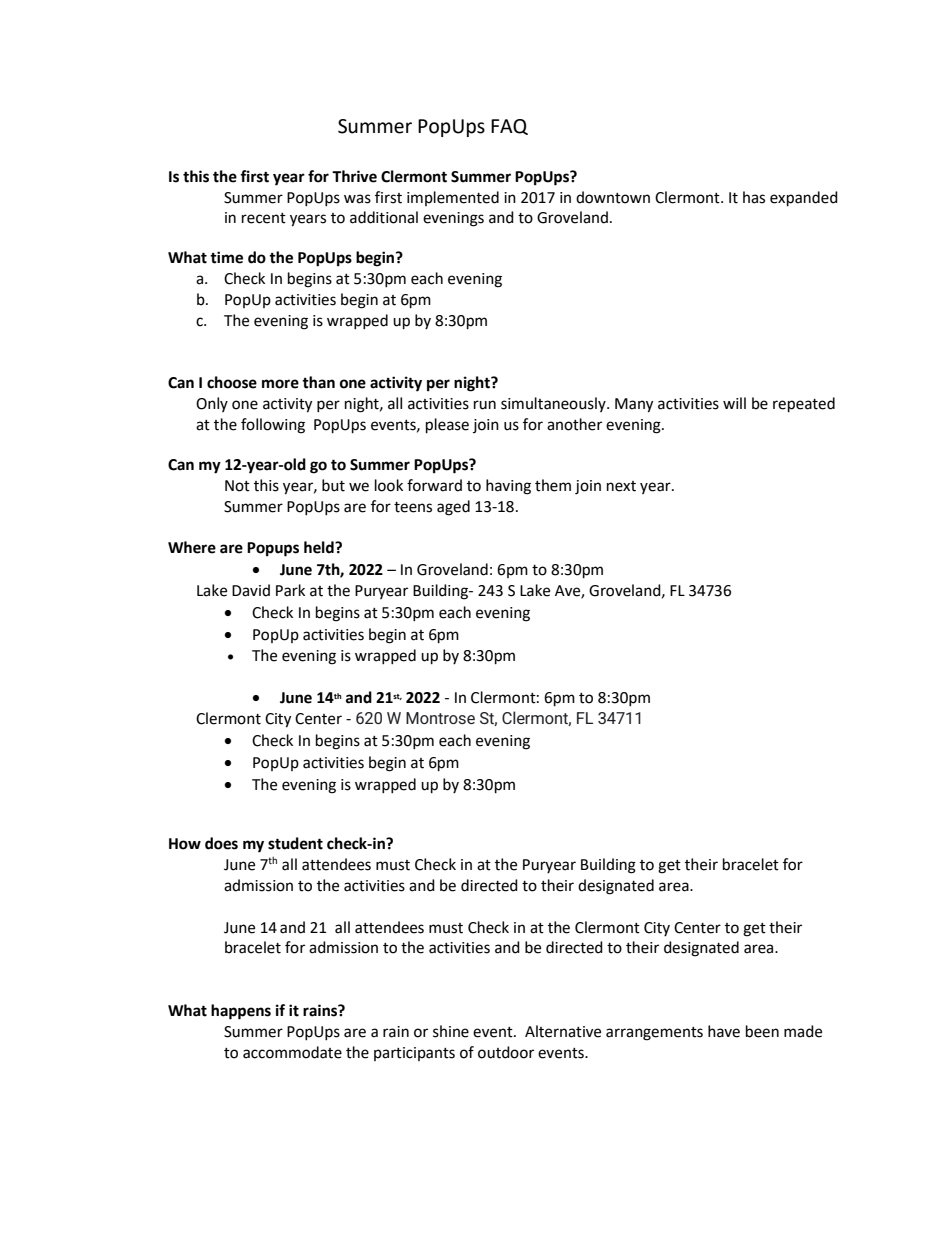 The image size is (952, 1233). What do you see at coordinates (509, 127) in the document?
I see `FAQ` at bounding box center [509, 127].
